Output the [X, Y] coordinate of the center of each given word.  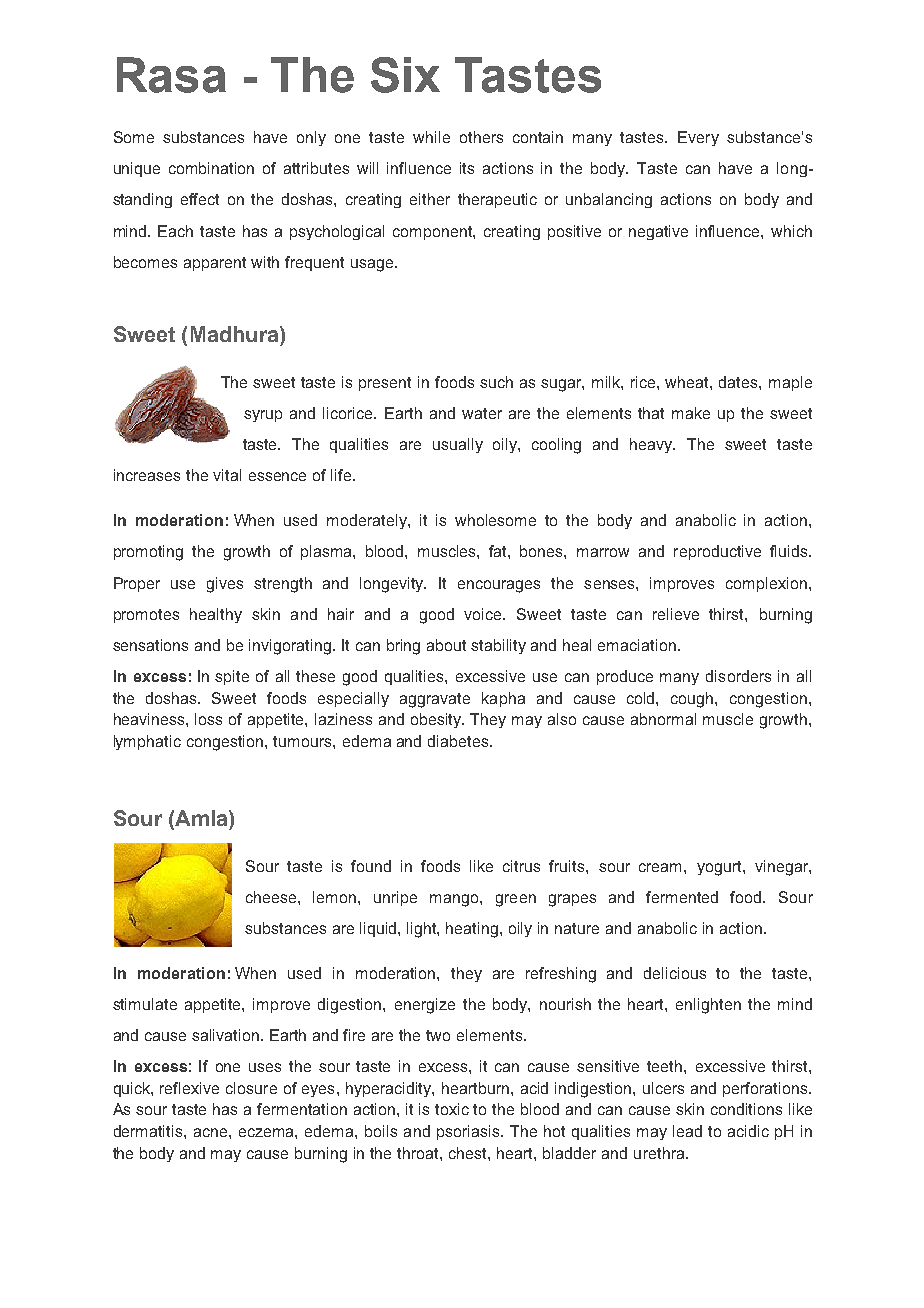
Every [698, 138]
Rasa [171, 75]
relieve [676, 614]
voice [484, 614]
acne [212, 1132]
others [481, 137]
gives [225, 585]
